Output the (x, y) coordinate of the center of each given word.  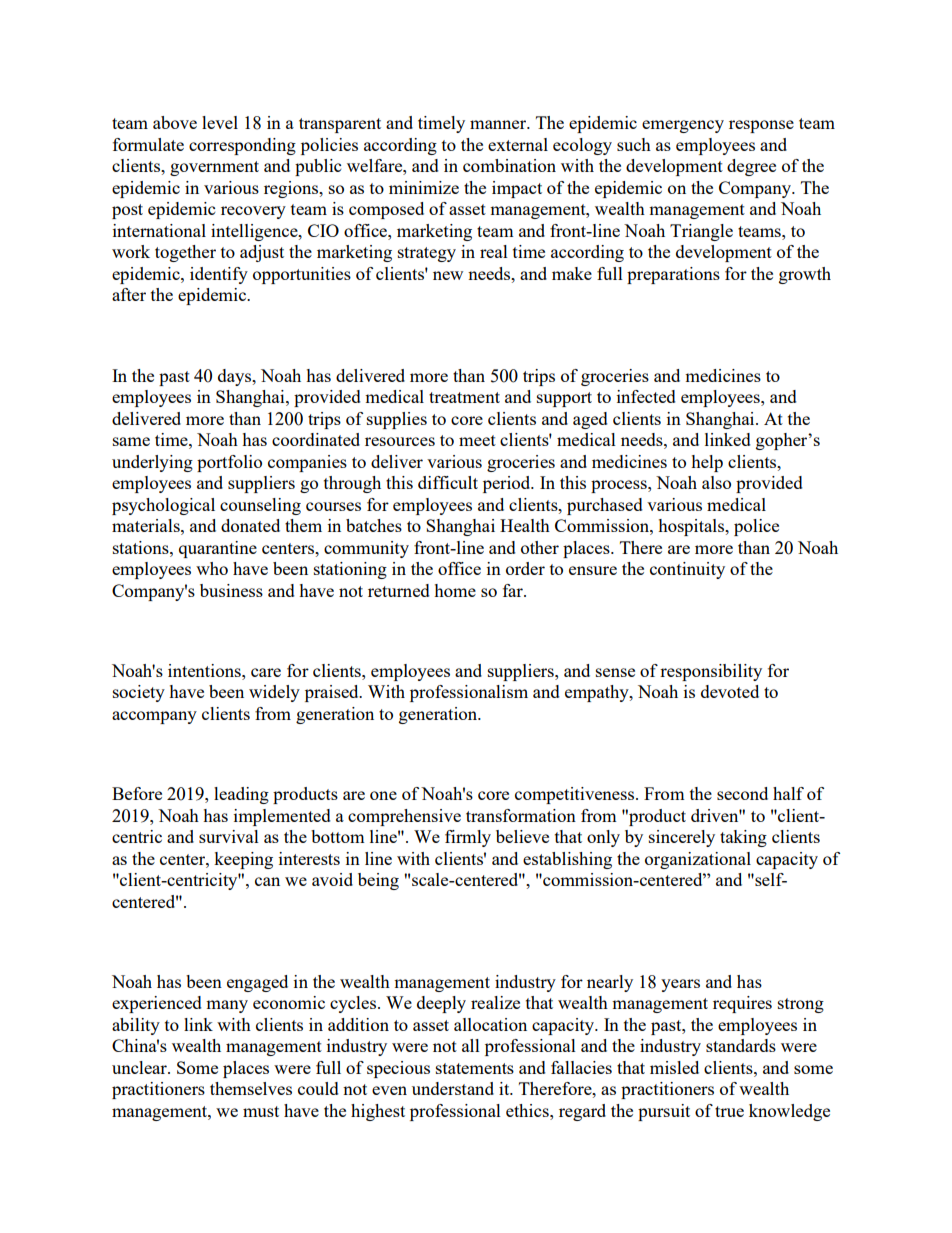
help (707, 463)
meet (477, 440)
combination (509, 165)
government (214, 168)
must (261, 1111)
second (742, 793)
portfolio (229, 463)
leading (241, 795)
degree (751, 167)
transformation (521, 815)
